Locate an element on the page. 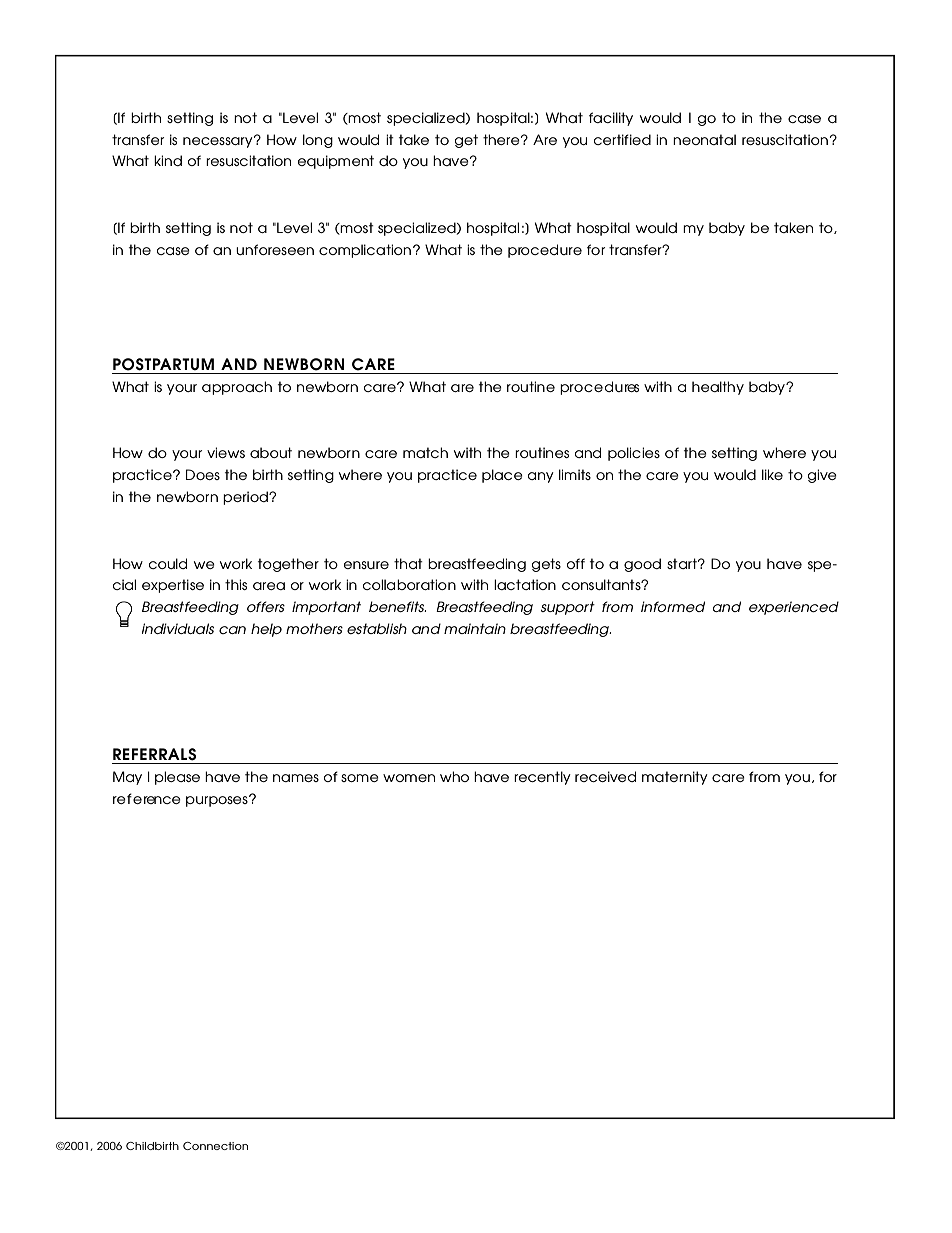 This document has height=1233, width=952. who is located at coordinates (454, 776).
